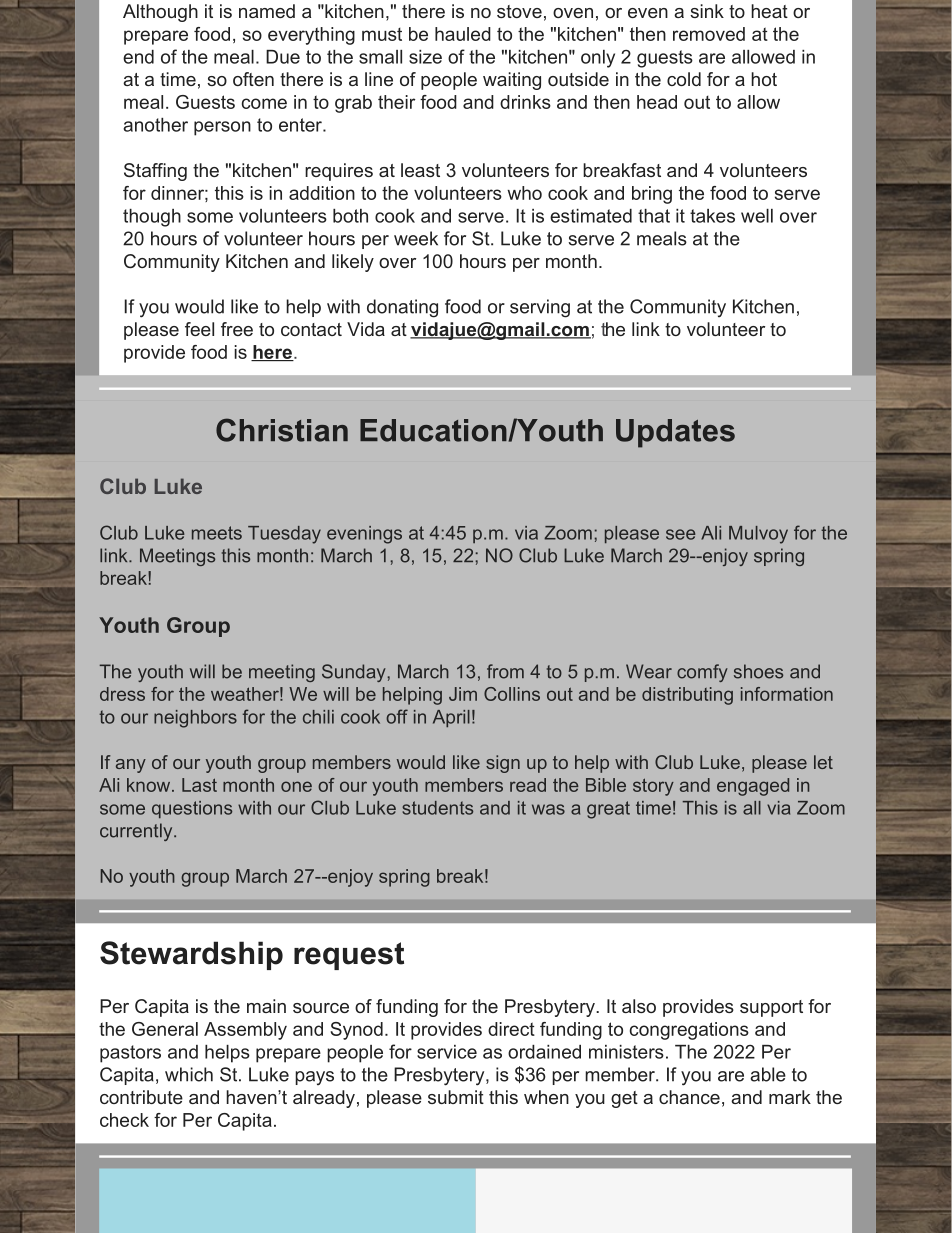 This screenshot has width=952, height=1233. What do you see at coordinates (217, 533) in the screenshot?
I see `meets` at bounding box center [217, 533].
